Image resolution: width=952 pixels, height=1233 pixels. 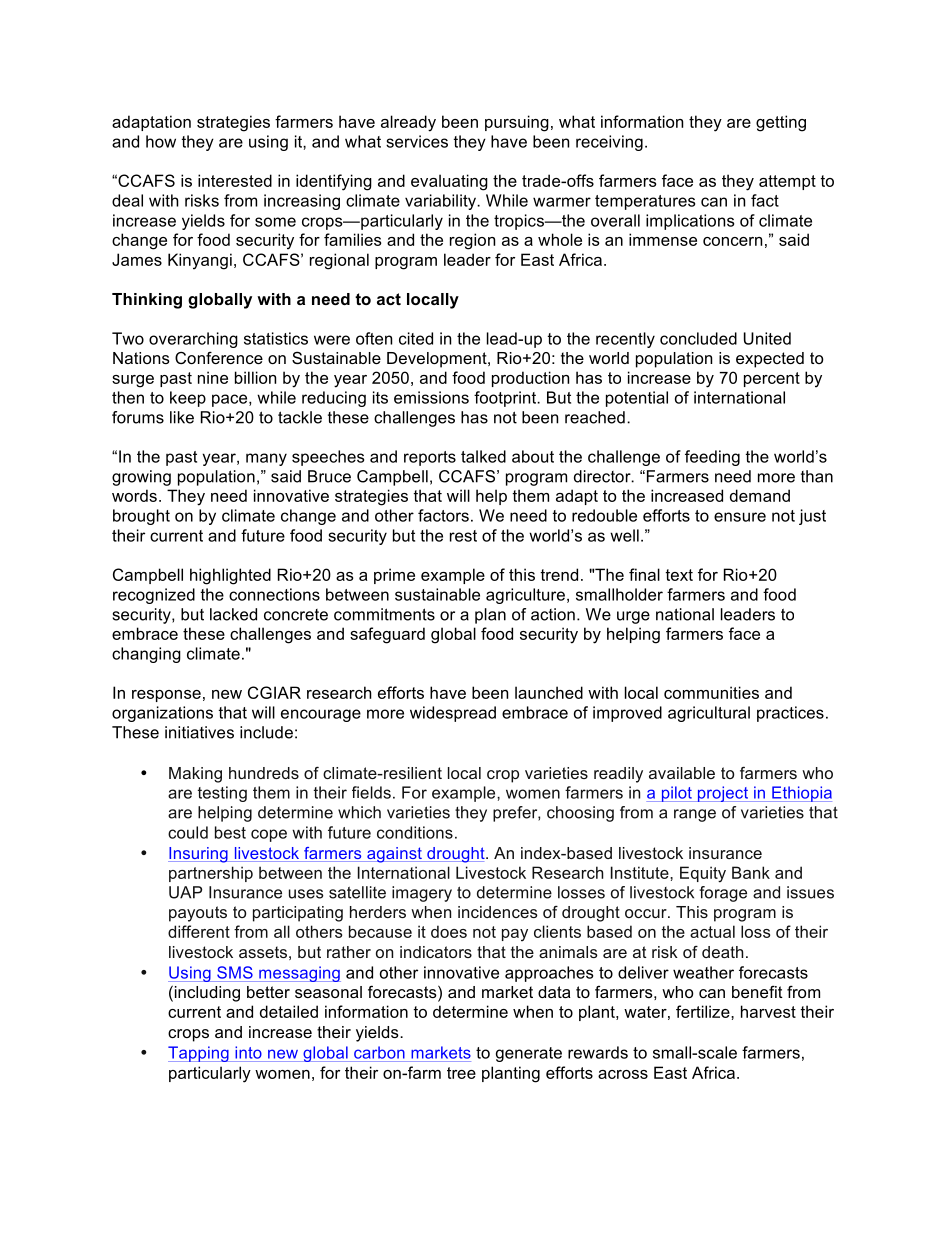 I want to click on getting, so click(x=781, y=123).
